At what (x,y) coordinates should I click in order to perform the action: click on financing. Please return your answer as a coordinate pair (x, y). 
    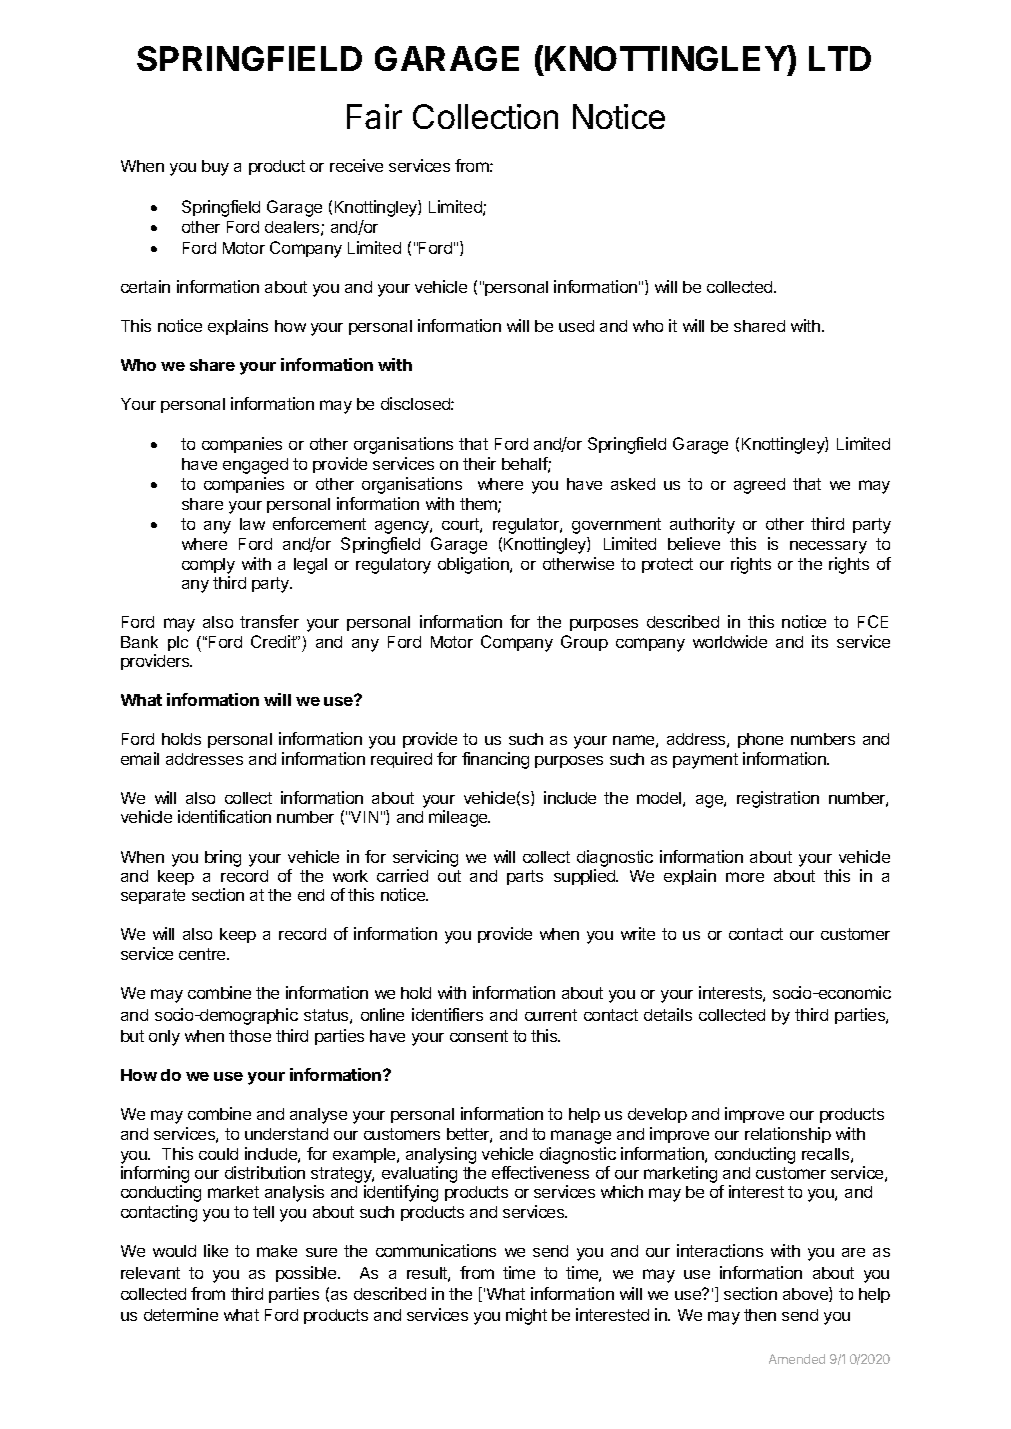
    Looking at the image, I should click on (495, 760).
